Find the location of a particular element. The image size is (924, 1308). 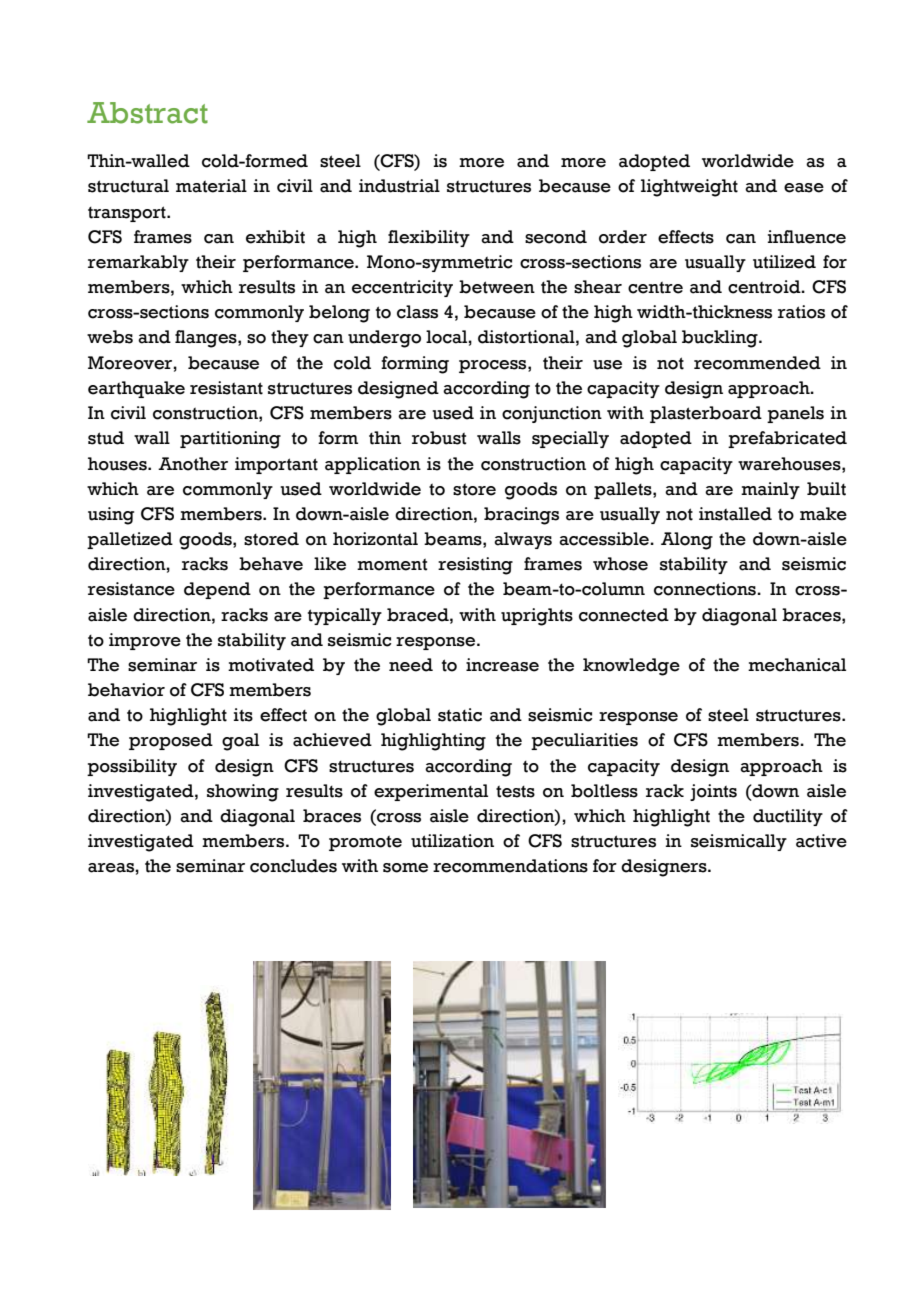

connections is located at coordinates (706, 589).
